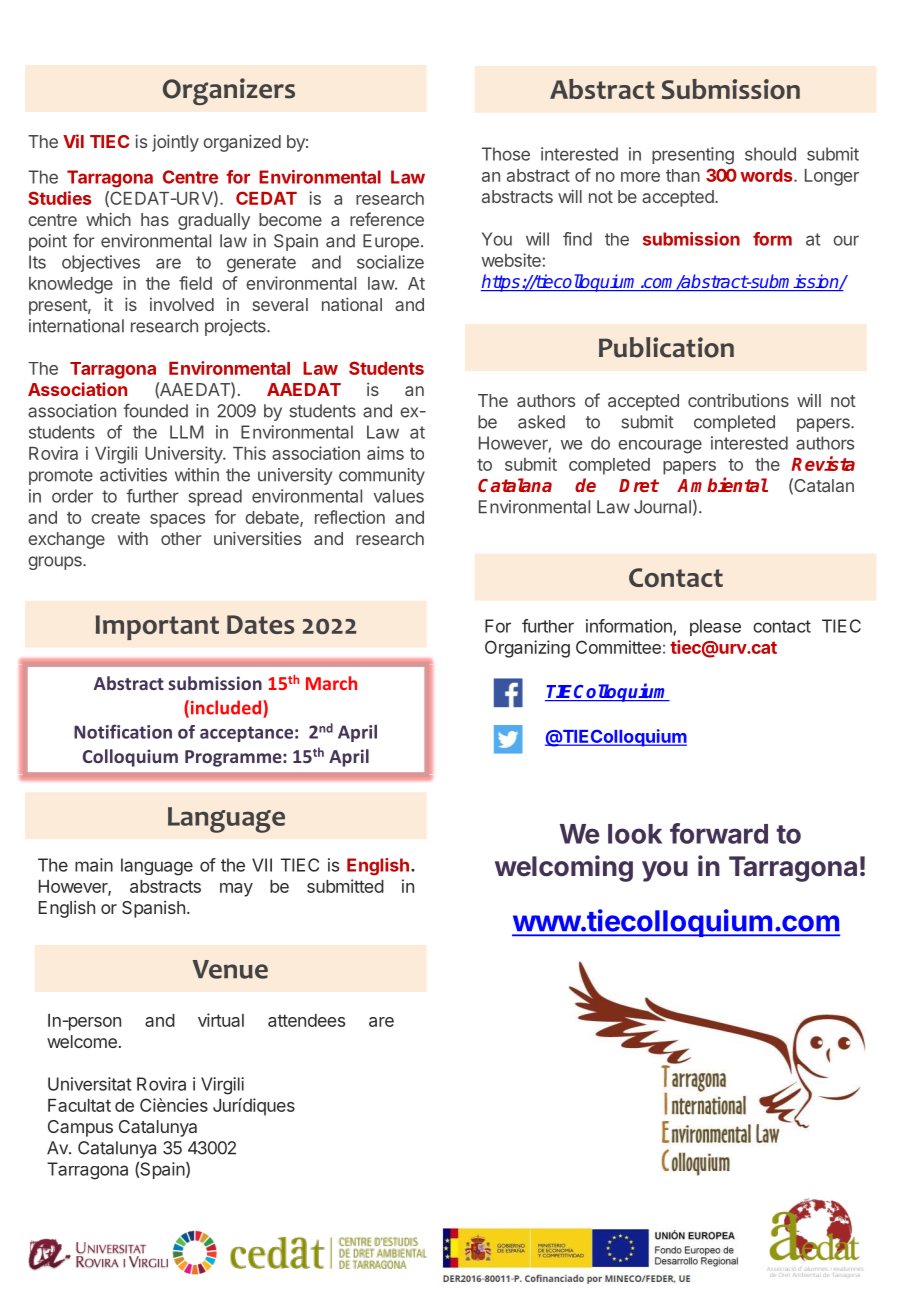 The height and width of the document is (1316, 911). Describe the element at coordinates (385, 453) in the document. I see `aims` at that location.
